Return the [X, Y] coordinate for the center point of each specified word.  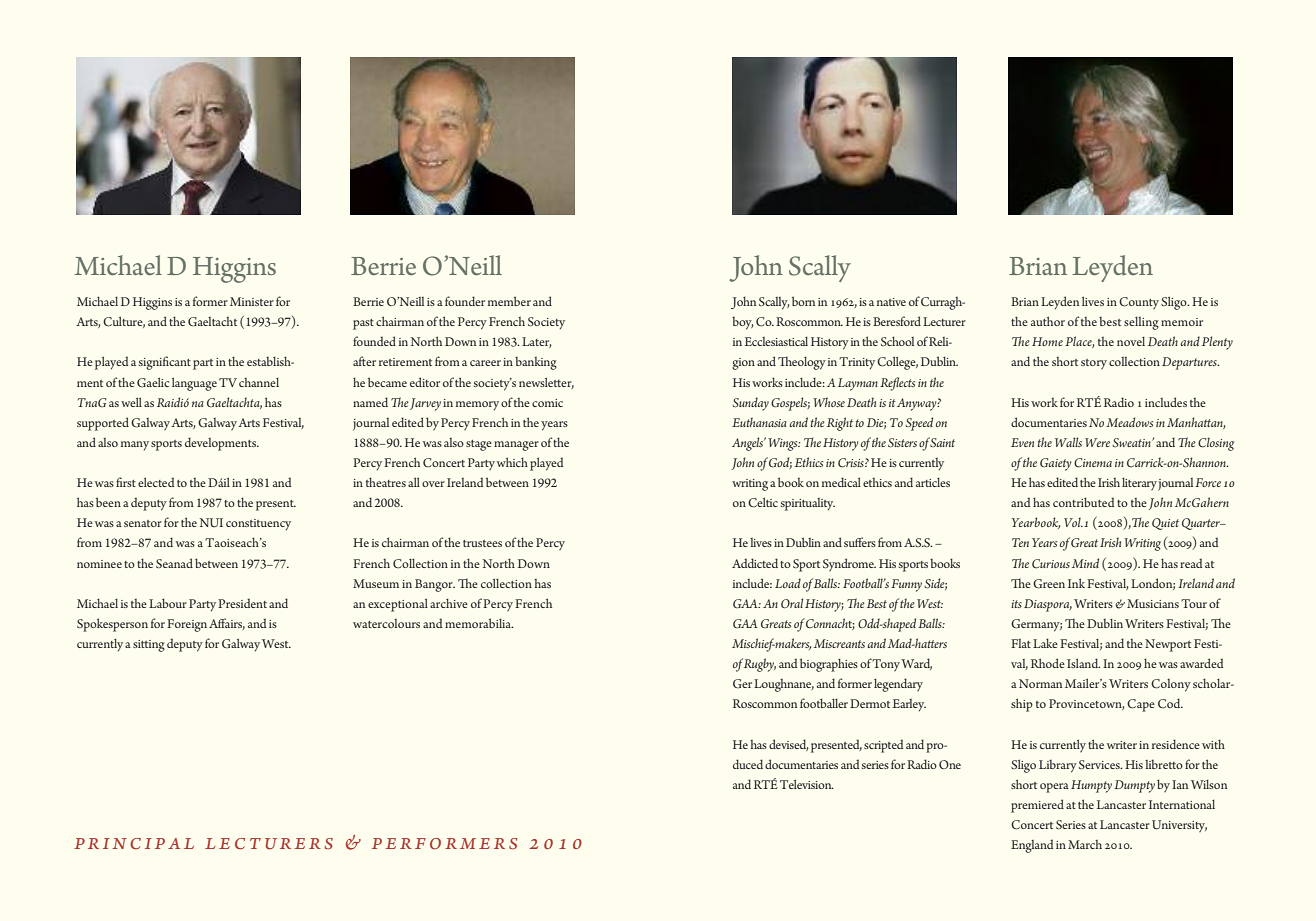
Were [1097, 442]
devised [789, 745]
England [1032, 846]
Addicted [755, 563]
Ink [1076, 583]
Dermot [870, 703]
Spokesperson [112, 625]
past [363, 324]
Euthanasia [759, 422]
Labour [168, 603]
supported [103, 424]
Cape [1141, 705]
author [1048, 321]
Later [537, 342]
